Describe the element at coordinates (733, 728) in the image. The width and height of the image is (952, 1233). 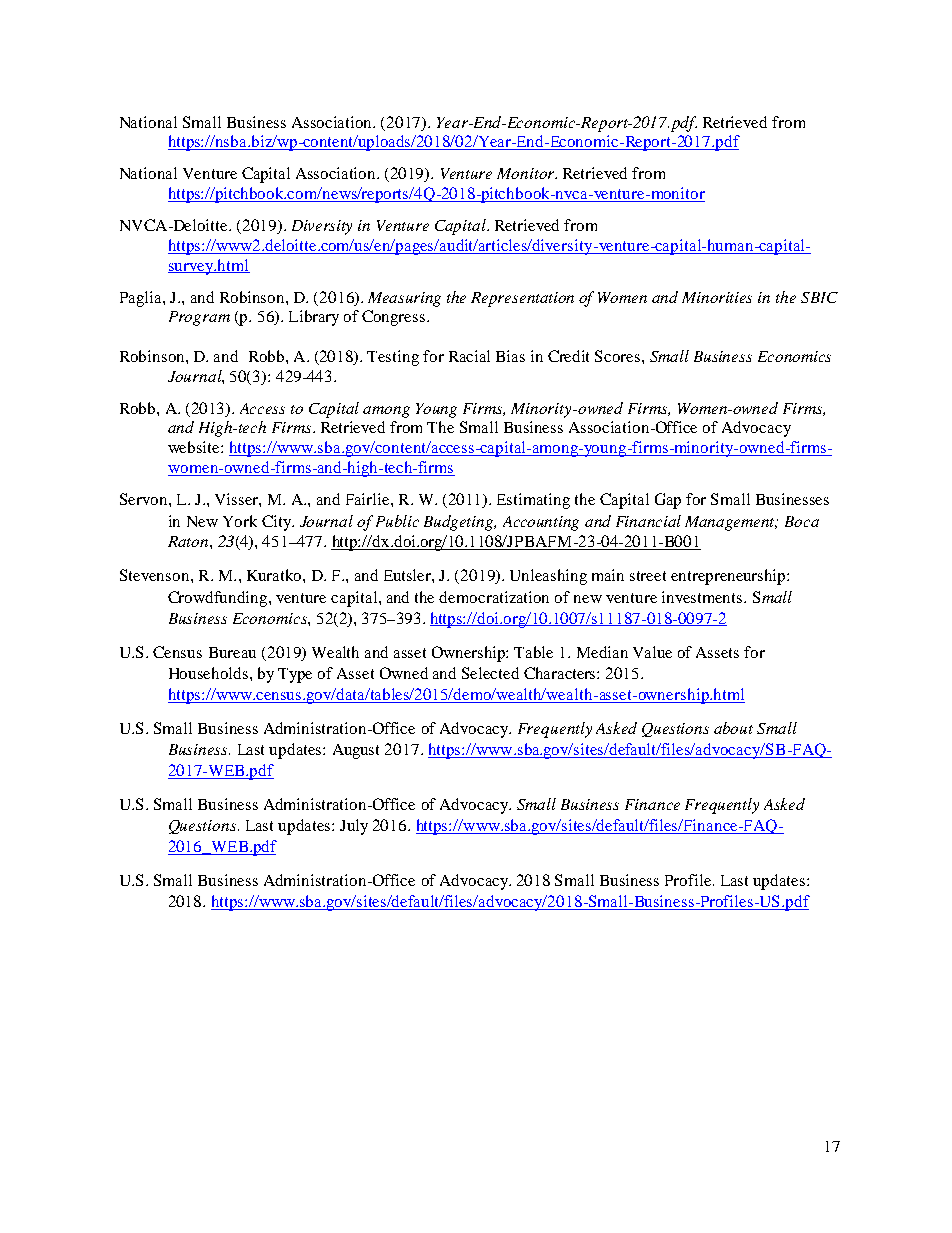
I see `about` at that location.
